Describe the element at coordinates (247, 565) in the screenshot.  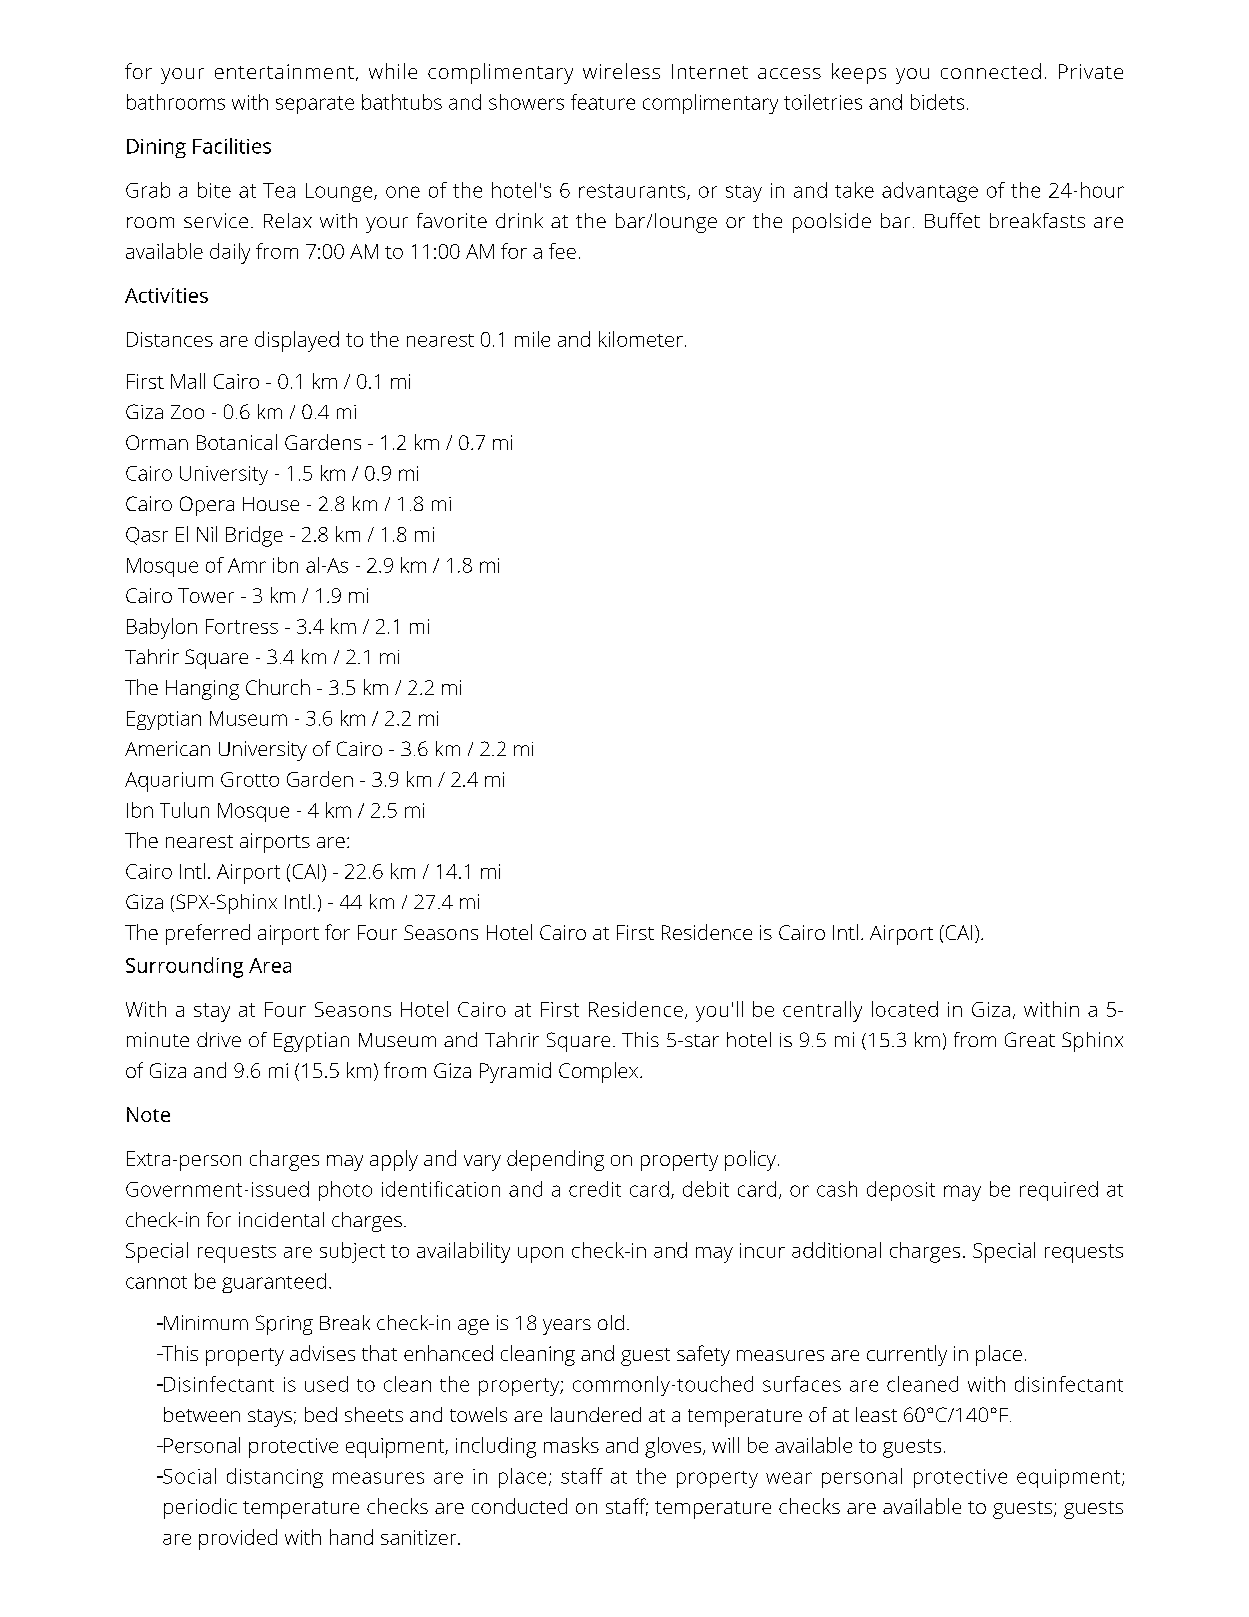
I see `Amr` at that location.
